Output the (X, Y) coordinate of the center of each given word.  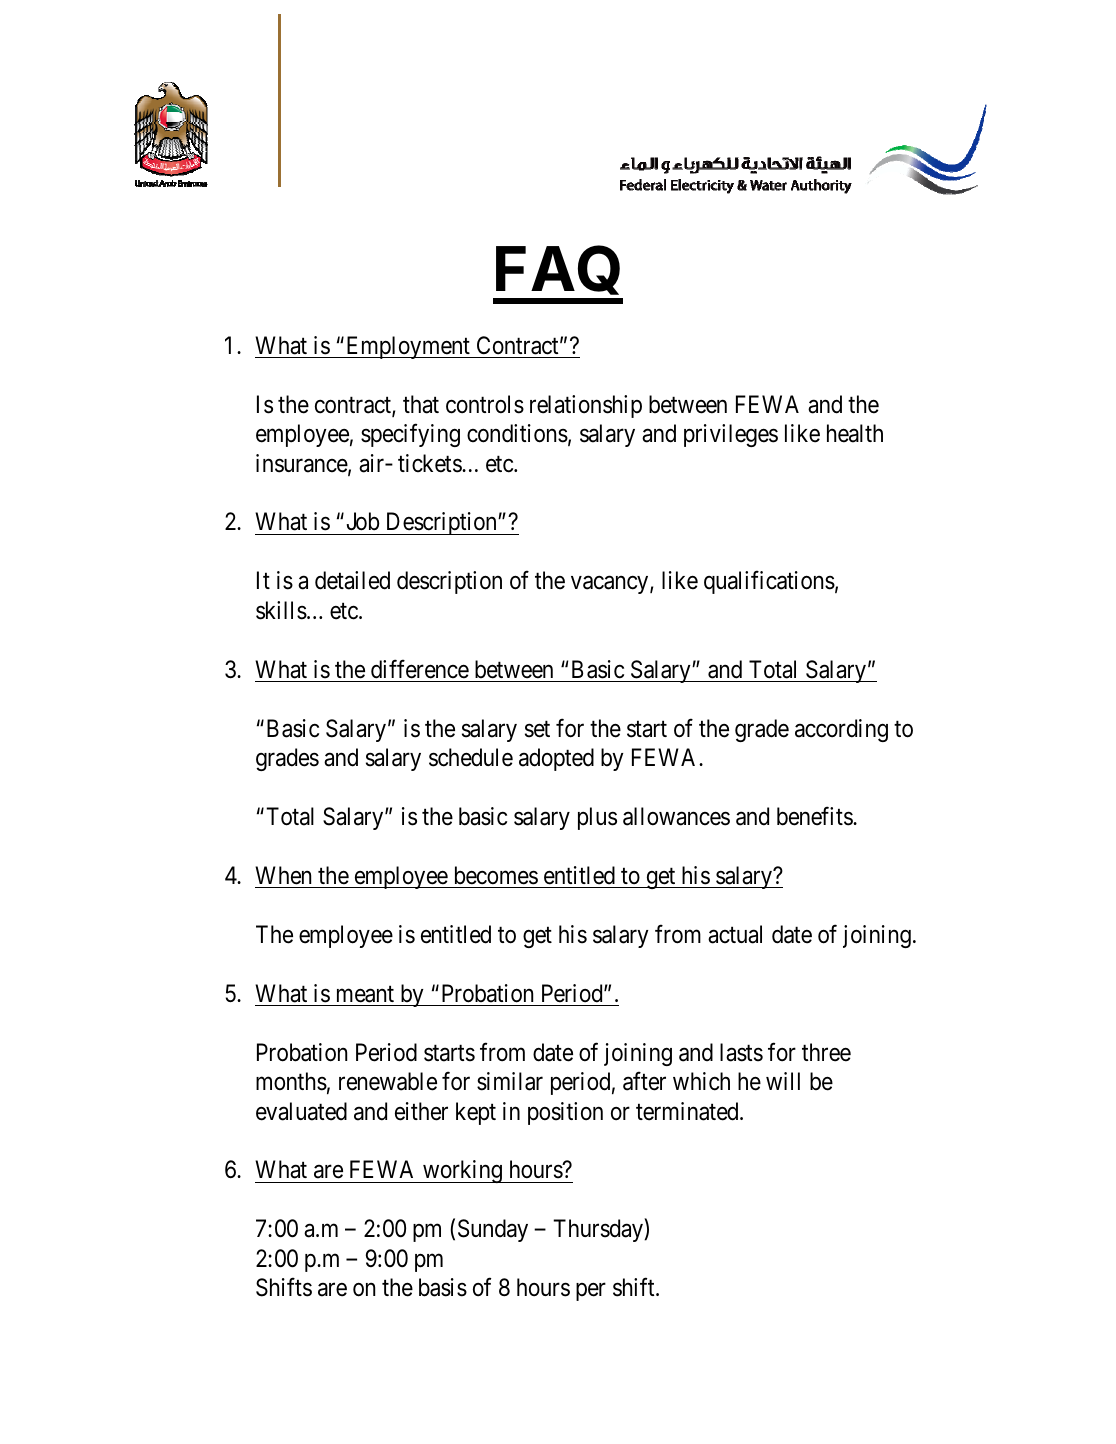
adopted (556, 759)
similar (510, 1081)
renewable (388, 1081)
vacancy (611, 585)
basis (443, 1287)
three (826, 1052)
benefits (815, 816)
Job (363, 521)
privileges (731, 435)
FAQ (558, 275)
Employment (408, 347)
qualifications (769, 582)
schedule (471, 757)
